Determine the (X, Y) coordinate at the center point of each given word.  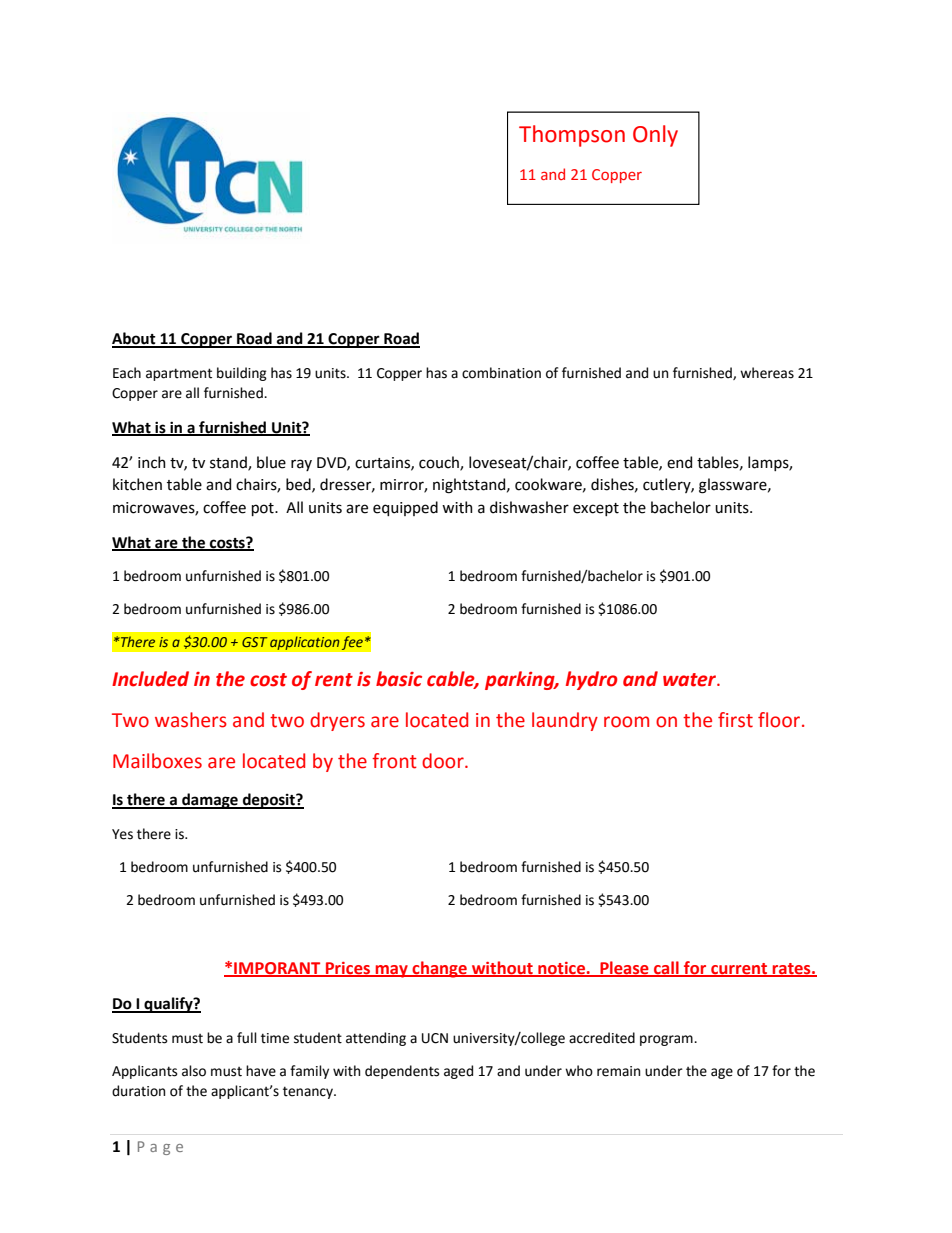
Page (160, 1148)
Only (655, 136)
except (596, 509)
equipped (405, 508)
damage (210, 801)
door (444, 761)
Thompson (572, 136)
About (135, 339)
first (735, 720)
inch (152, 462)
